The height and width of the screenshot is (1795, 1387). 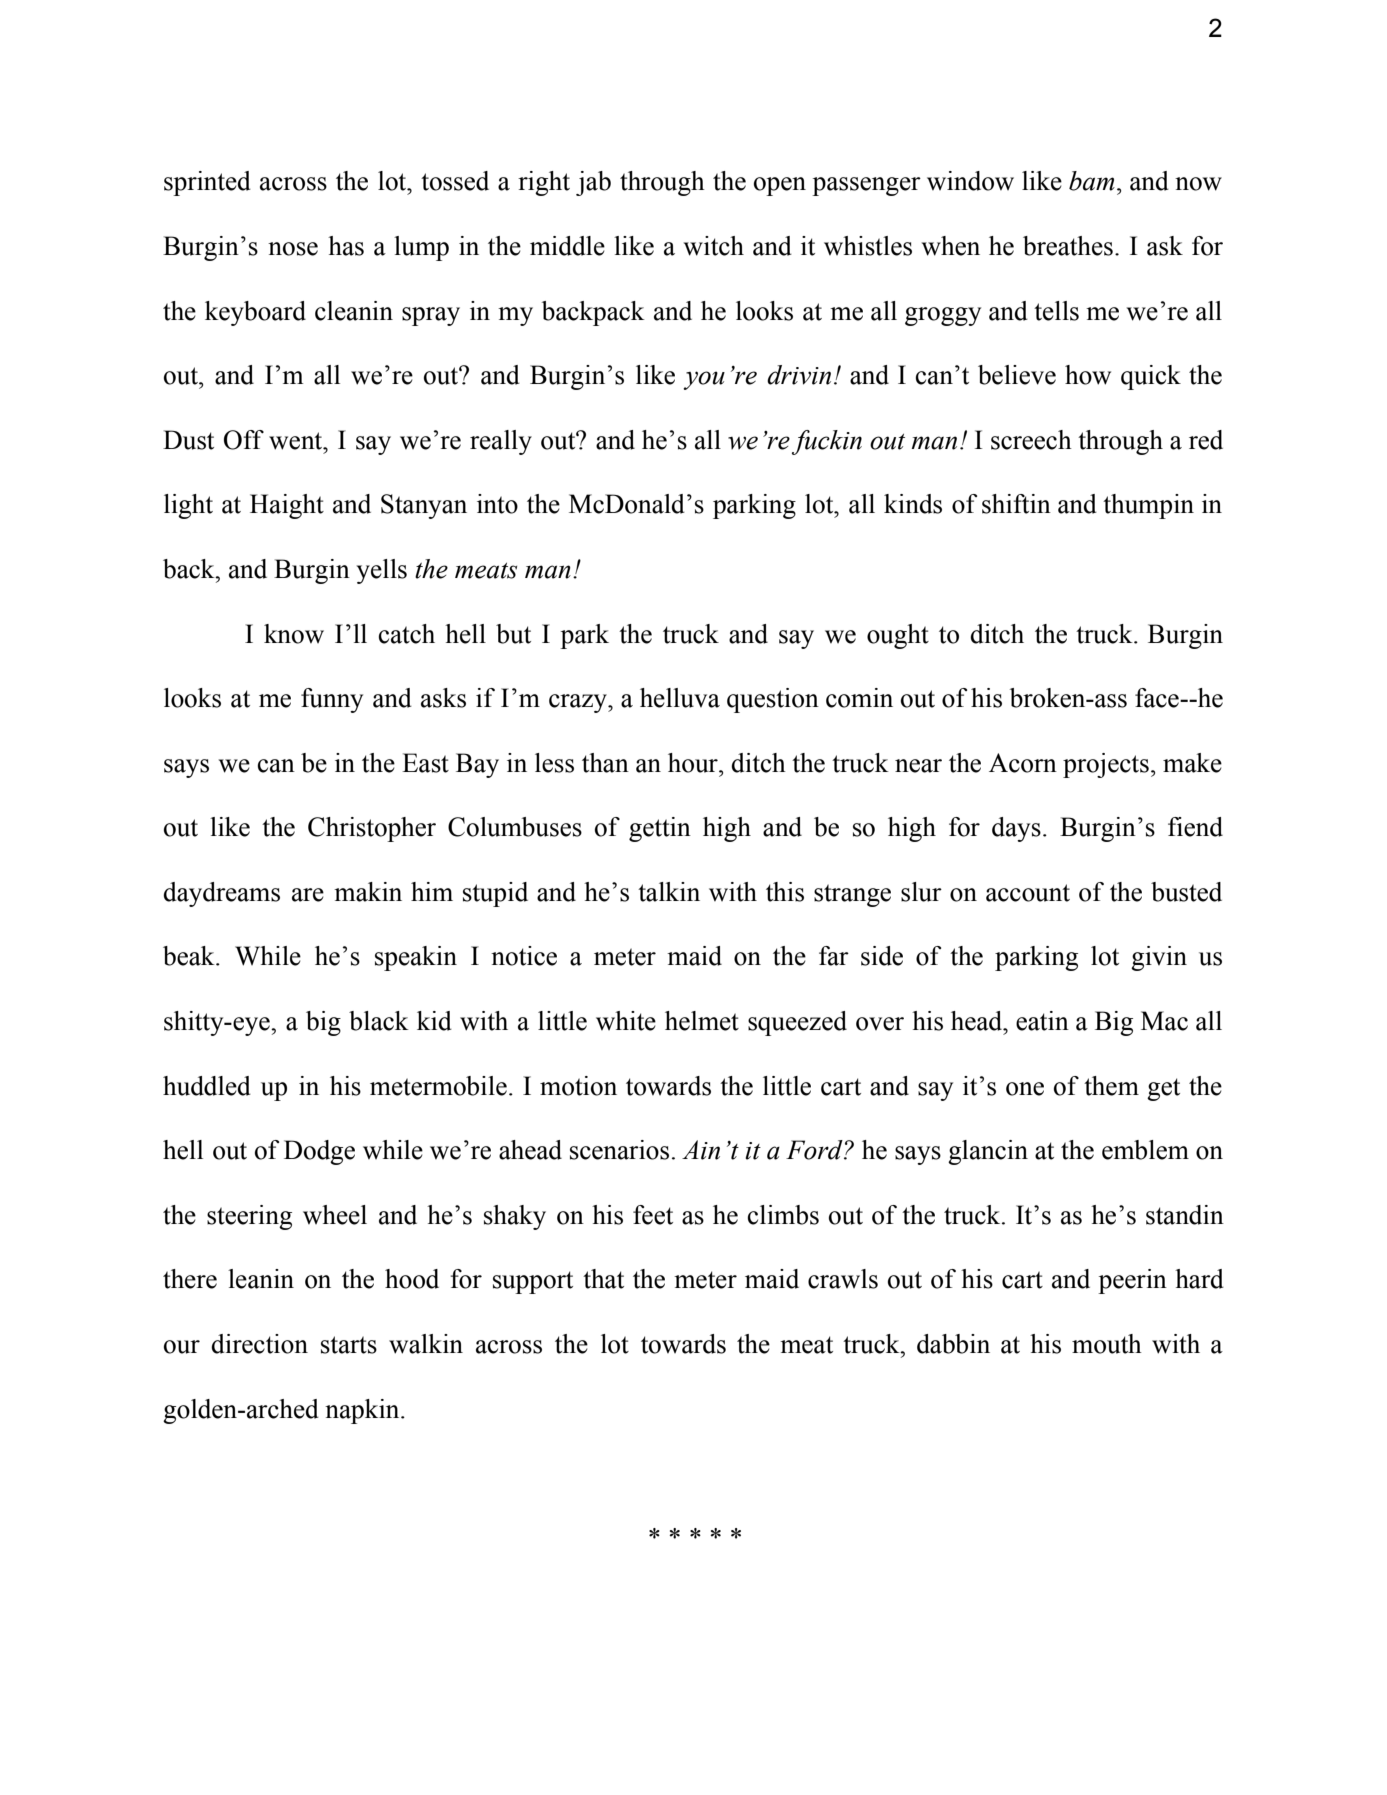 What do you see at coordinates (603, 1279) in the screenshot?
I see `that` at bounding box center [603, 1279].
